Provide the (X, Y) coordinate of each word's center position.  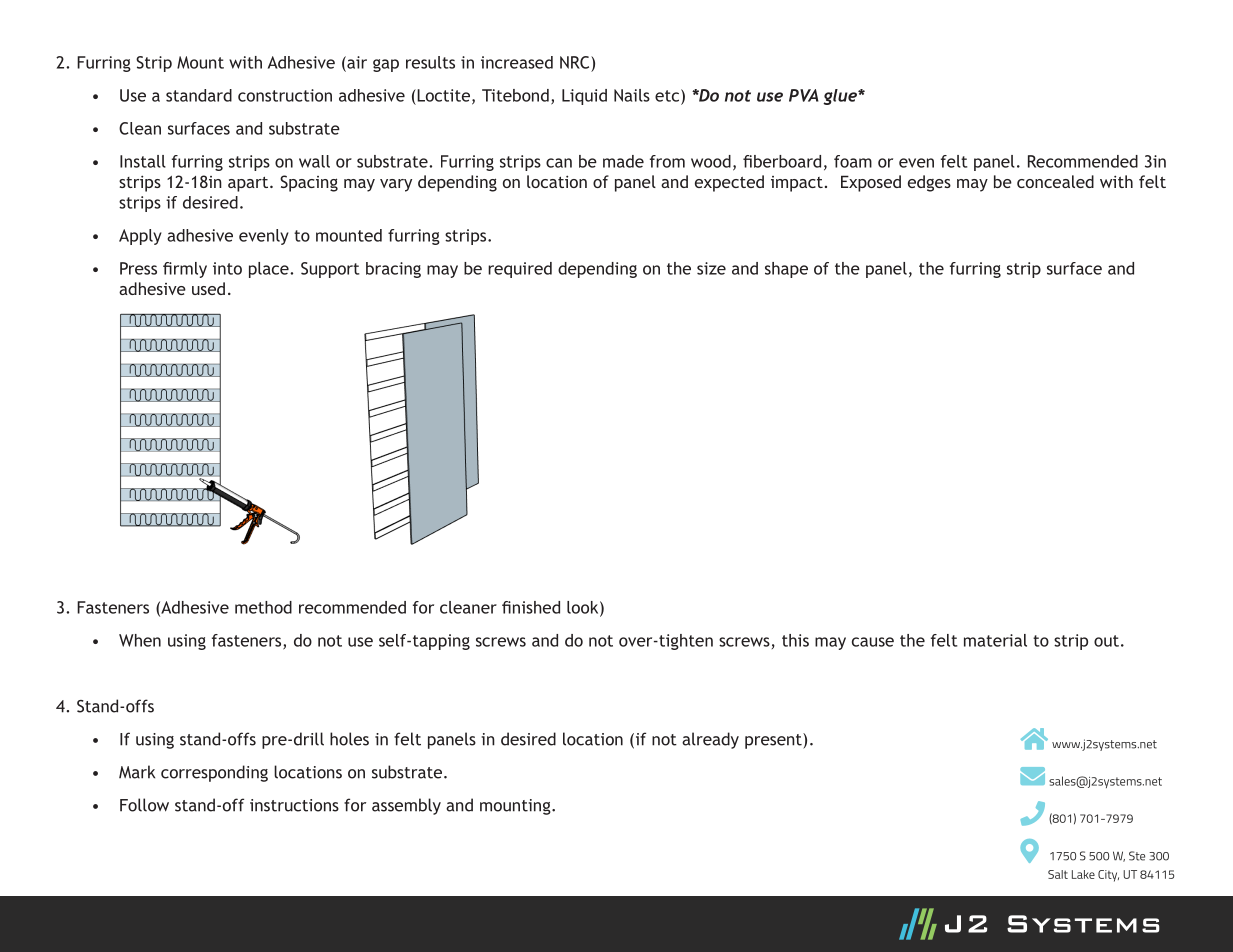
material (995, 640)
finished (531, 607)
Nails (632, 95)
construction (285, 95)
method (263, 607)
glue (841, 97)
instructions (294, 805)
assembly (406, 806)
